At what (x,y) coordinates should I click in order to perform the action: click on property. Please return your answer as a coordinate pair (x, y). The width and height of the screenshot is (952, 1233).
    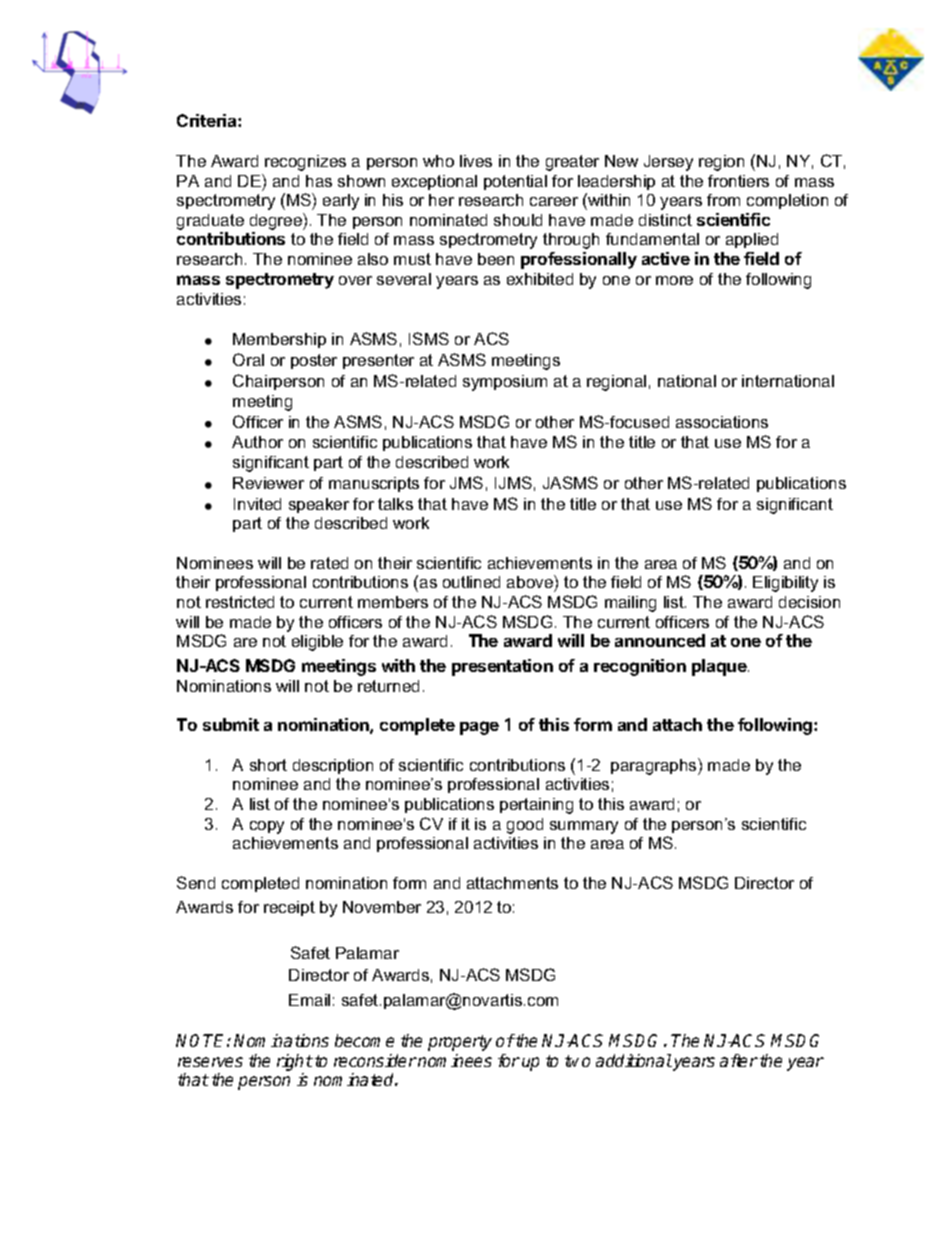
    Looking at the image, I should click on (460, 1043).
